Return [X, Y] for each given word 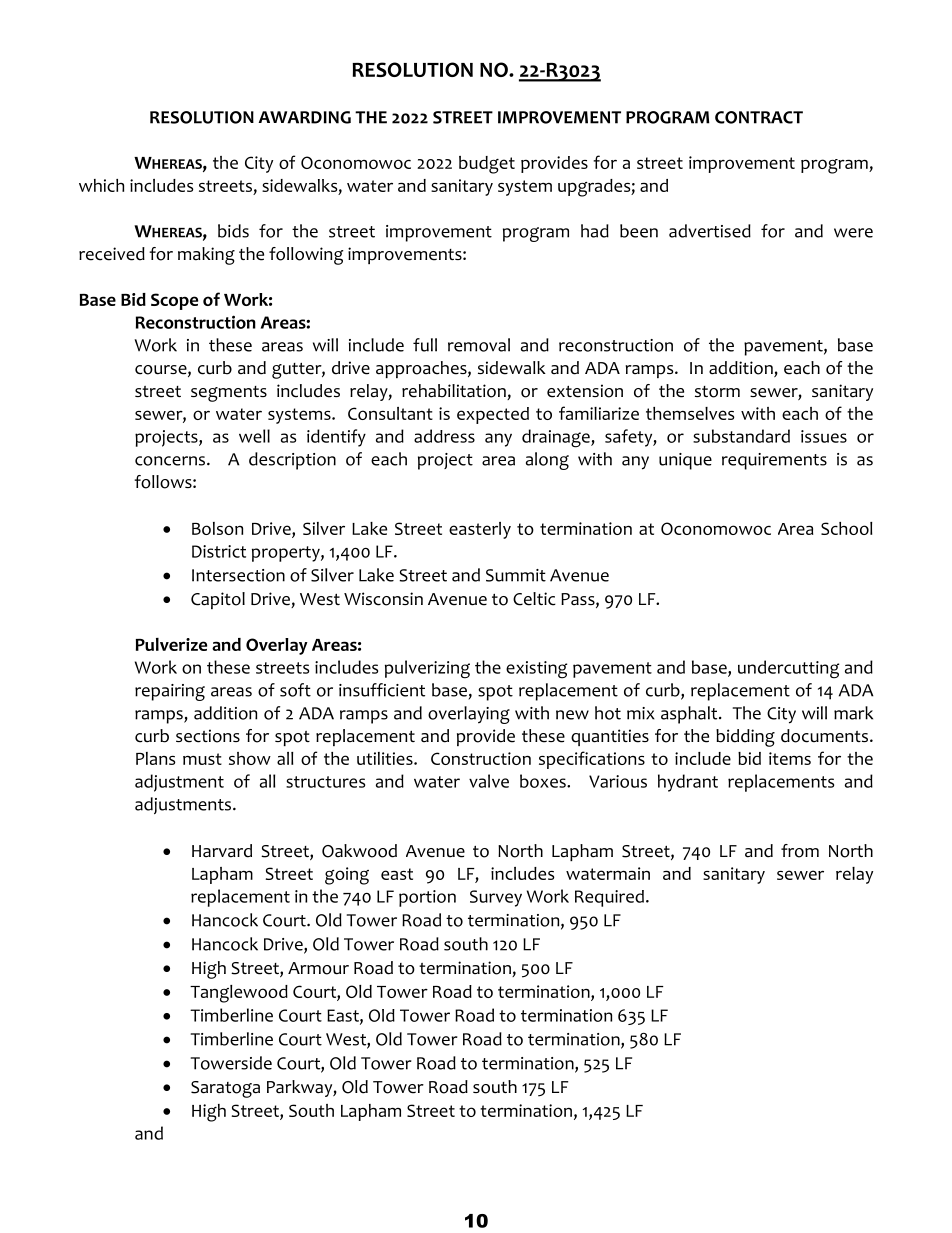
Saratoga [225, 1089]
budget [487, 165]
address [444, 436]
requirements [774, 461]
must [202, 759]
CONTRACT [759, 117]
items [790, 758]
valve [489, 781]
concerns [171, 461]
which [101, 185]
